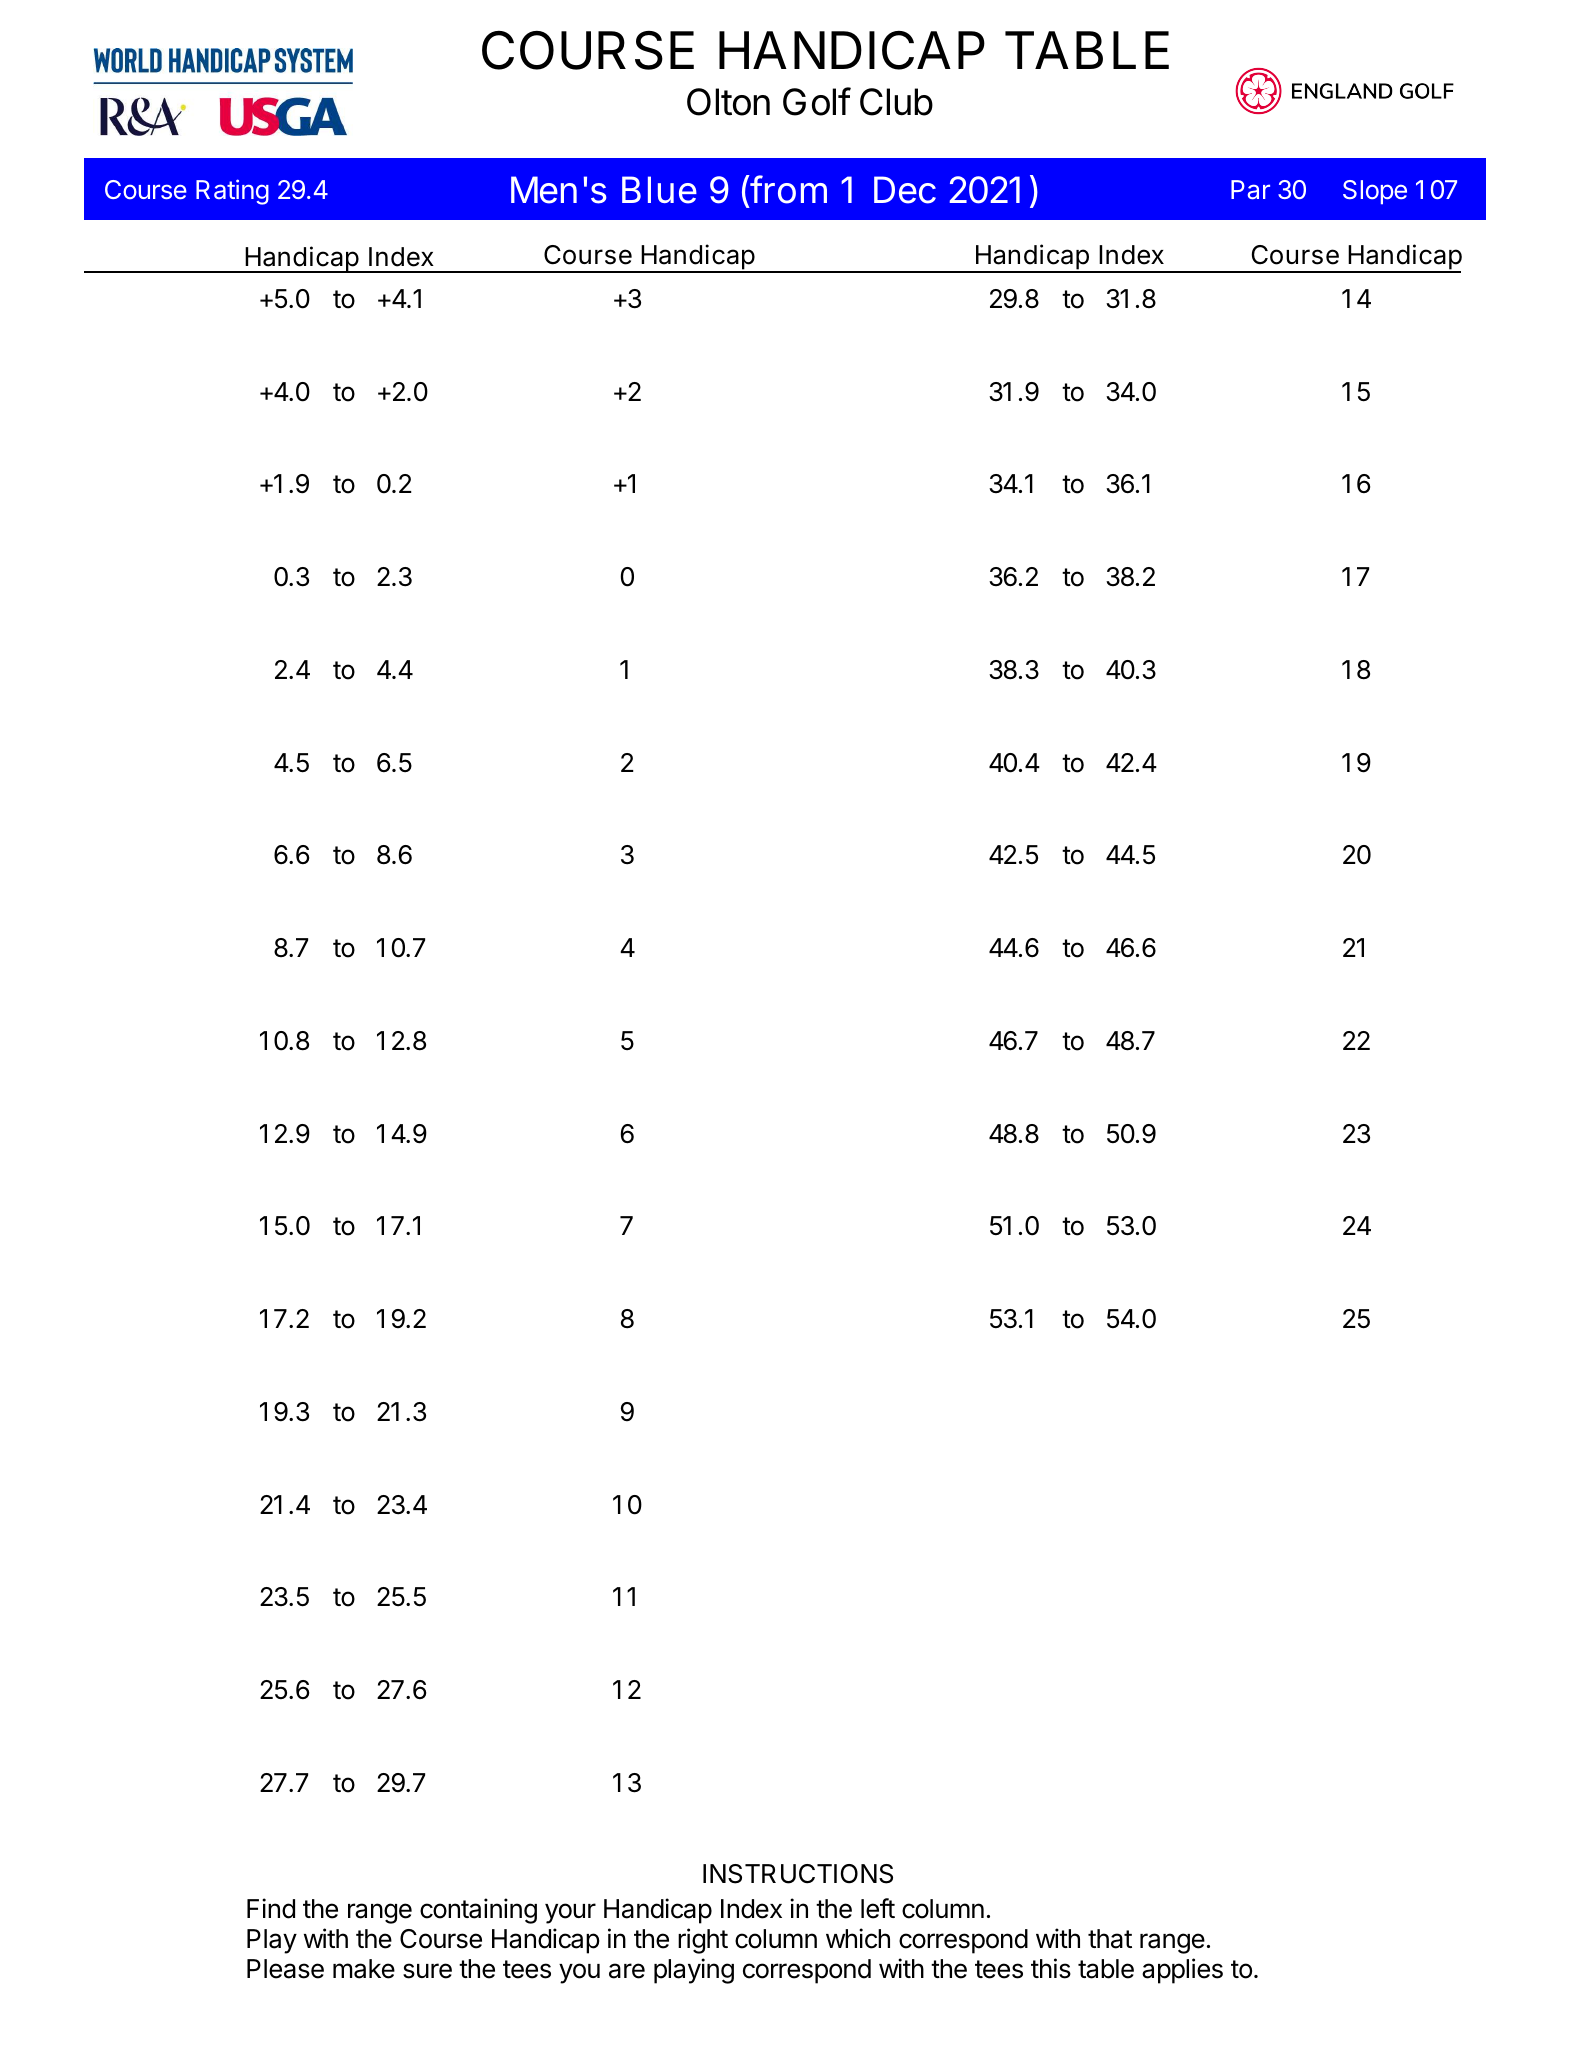 The width and height of the screenshot is (1585, 2052). What do you see at coordinates (858, 1938) in the screenshot?
I see `which` at bounding box center [858, 1938].
